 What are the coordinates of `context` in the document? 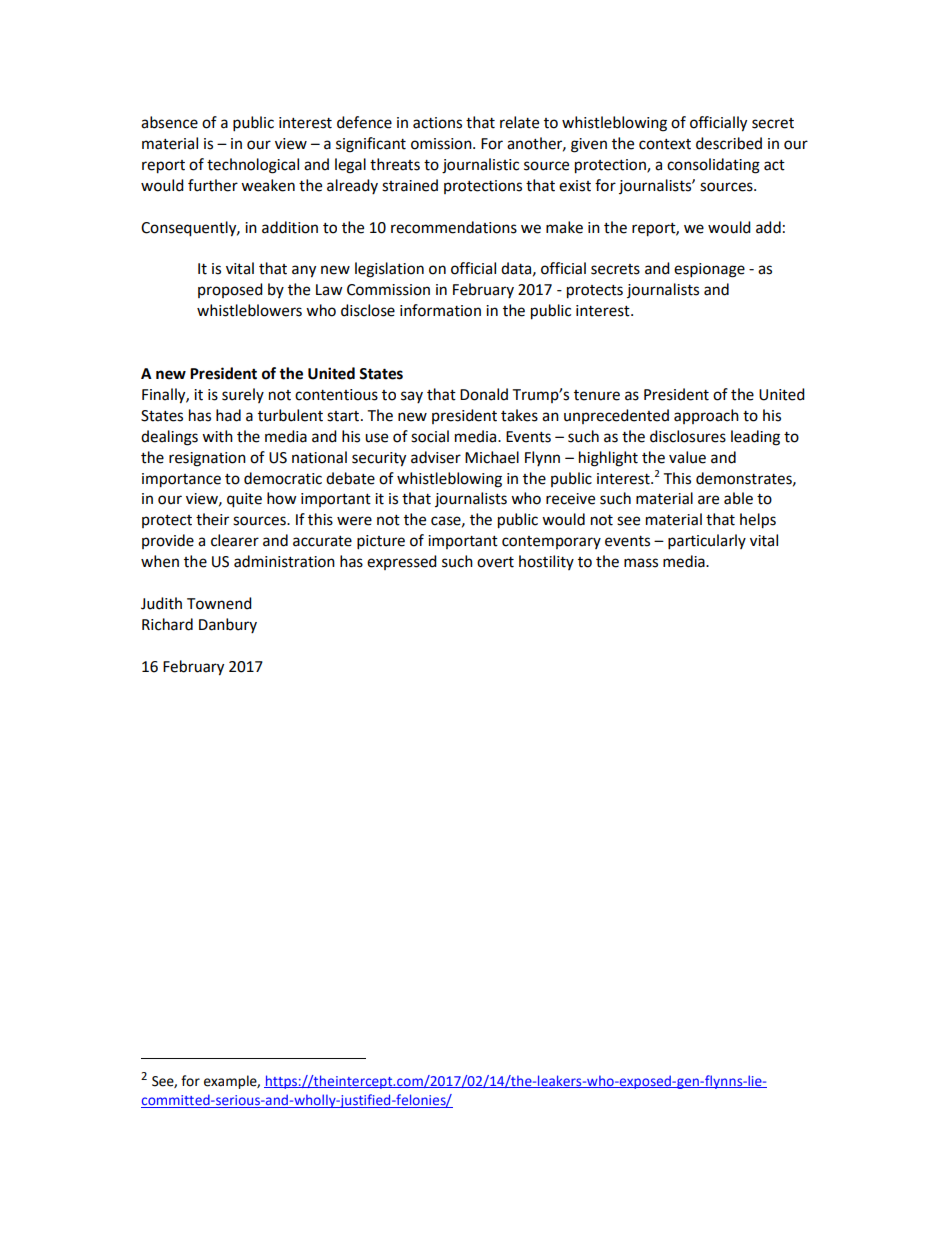 It's located at (665, 144).
